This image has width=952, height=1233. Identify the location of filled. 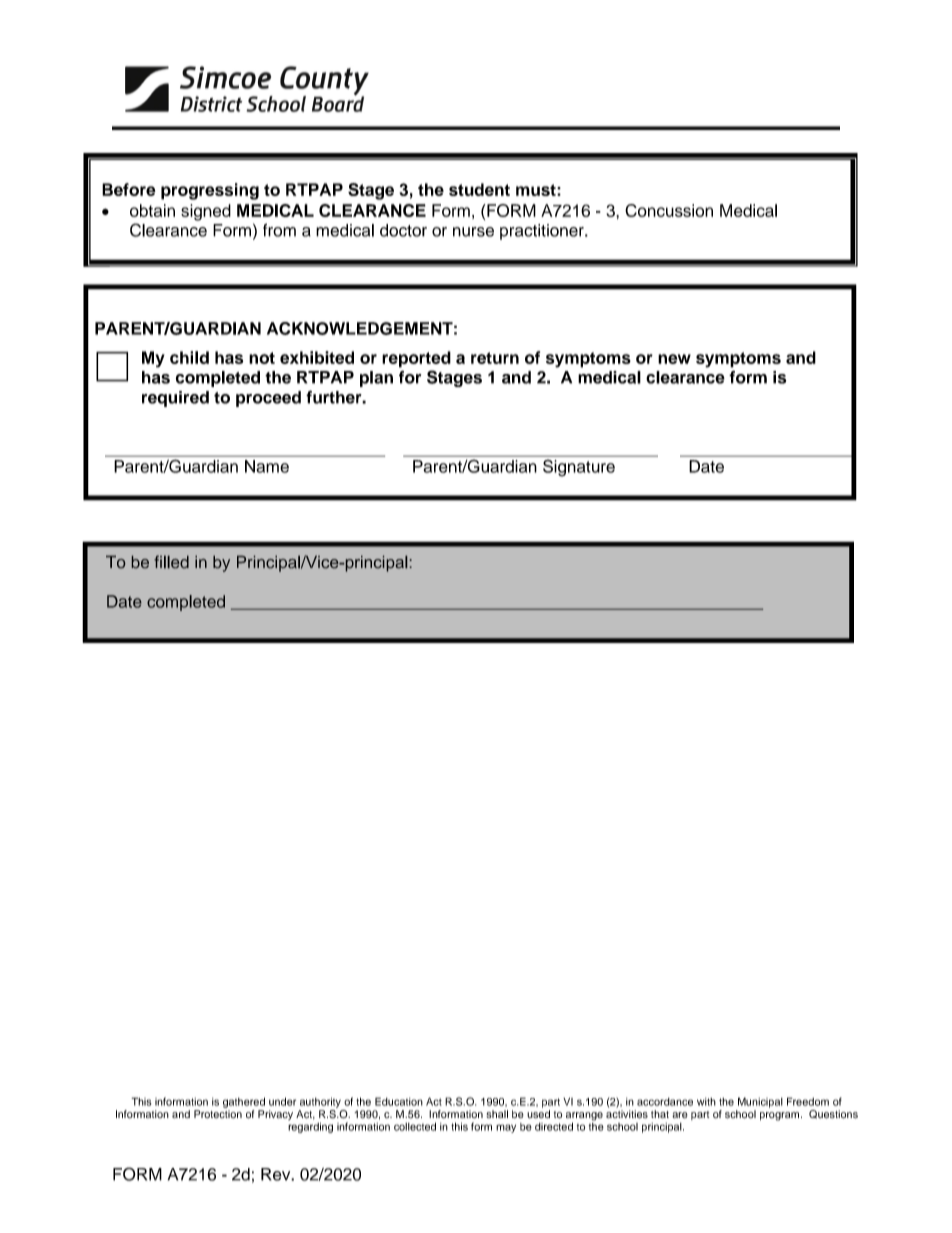
(171, 561).
